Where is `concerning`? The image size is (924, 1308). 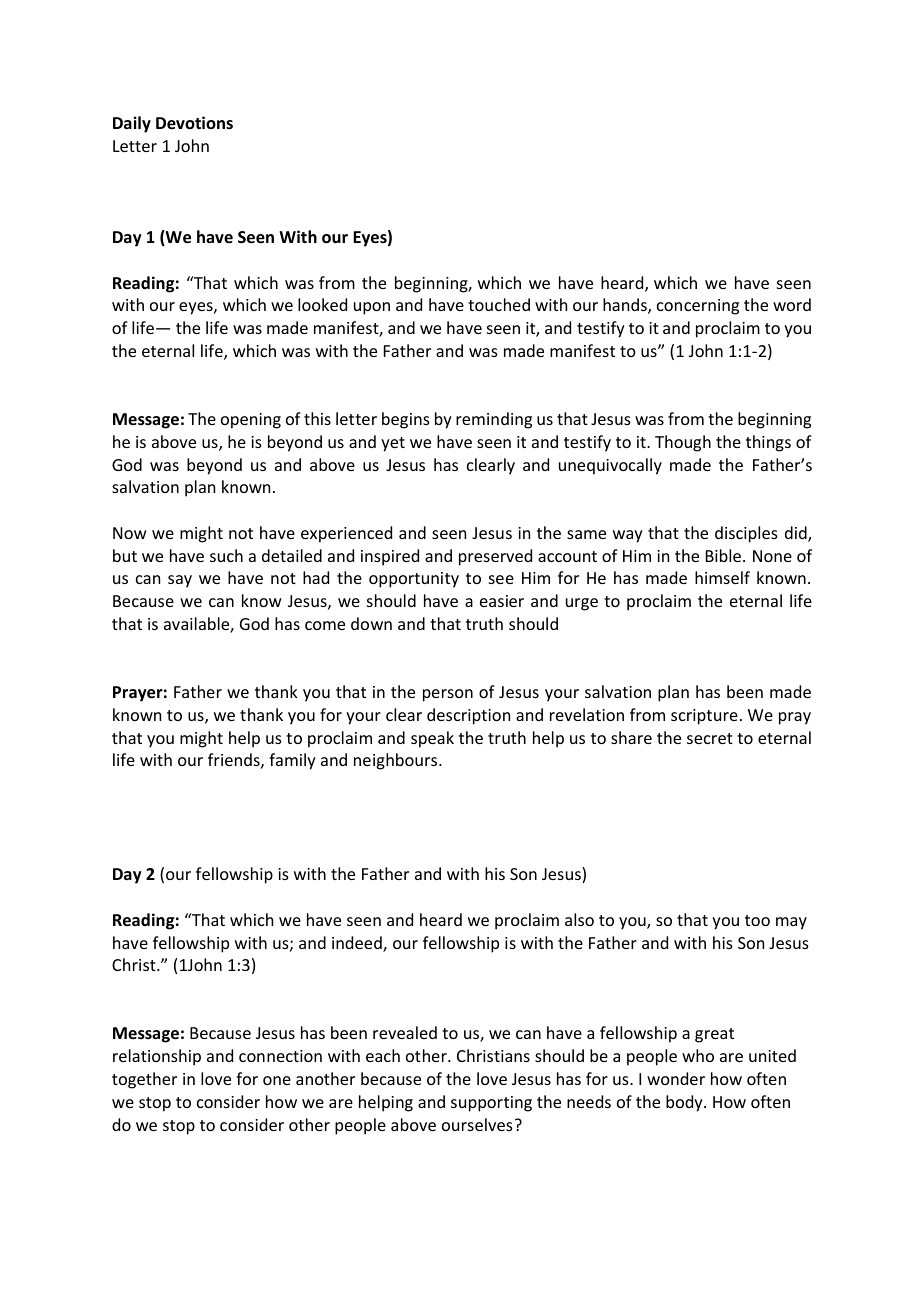 concerning is located at coordinates (698, 307).
